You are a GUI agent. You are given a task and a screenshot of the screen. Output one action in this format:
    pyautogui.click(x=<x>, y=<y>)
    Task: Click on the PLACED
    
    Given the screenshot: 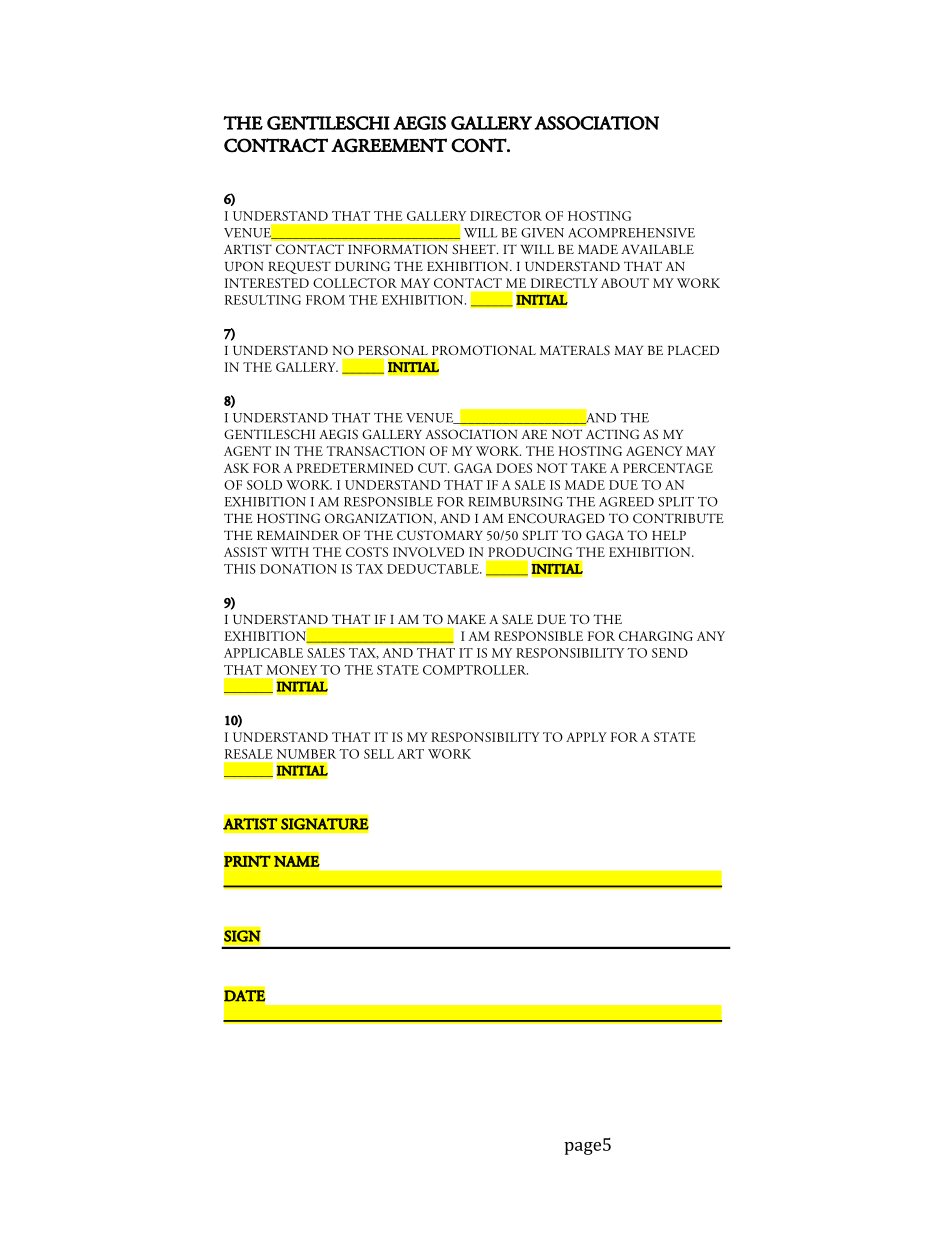 What is the action you would take?
    pyautogui.click(x=693, y=350)
